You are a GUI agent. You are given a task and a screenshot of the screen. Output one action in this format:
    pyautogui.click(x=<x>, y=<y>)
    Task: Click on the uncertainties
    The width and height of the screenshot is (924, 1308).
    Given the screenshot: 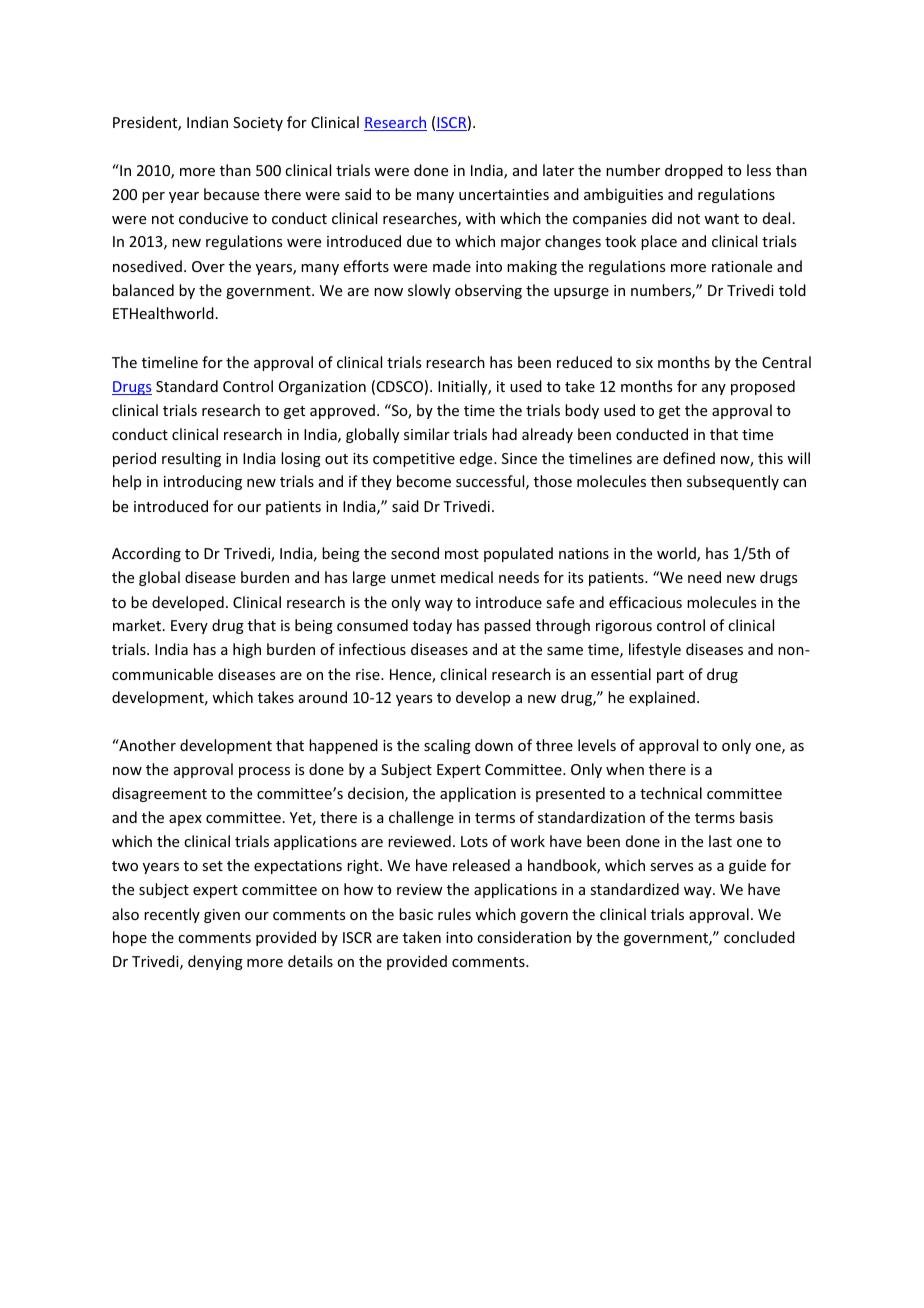 What is the action you would take?
    pyautogui.click(x=504, y=194)
